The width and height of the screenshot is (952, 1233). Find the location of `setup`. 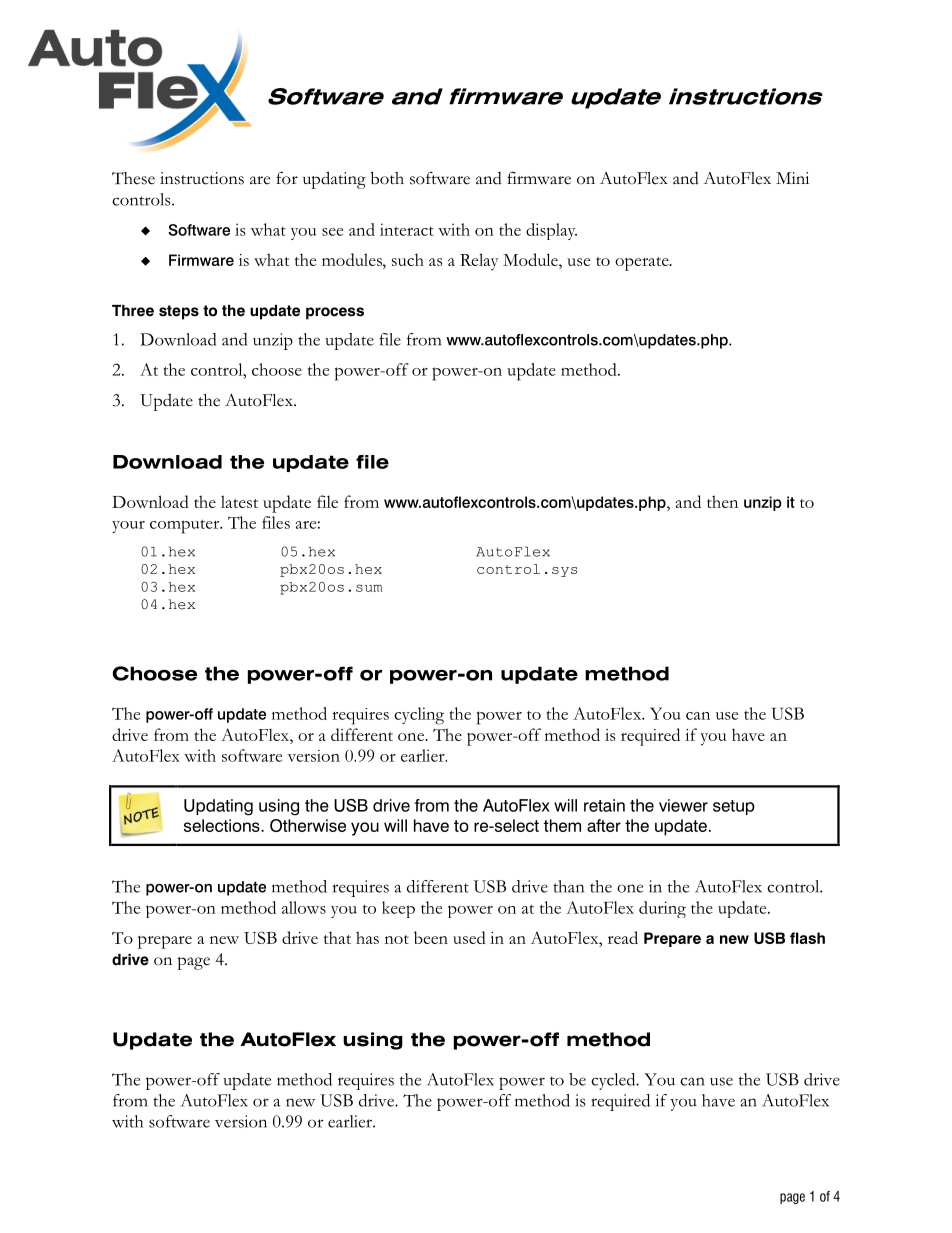

setup is located at coordinates (734, 807).
